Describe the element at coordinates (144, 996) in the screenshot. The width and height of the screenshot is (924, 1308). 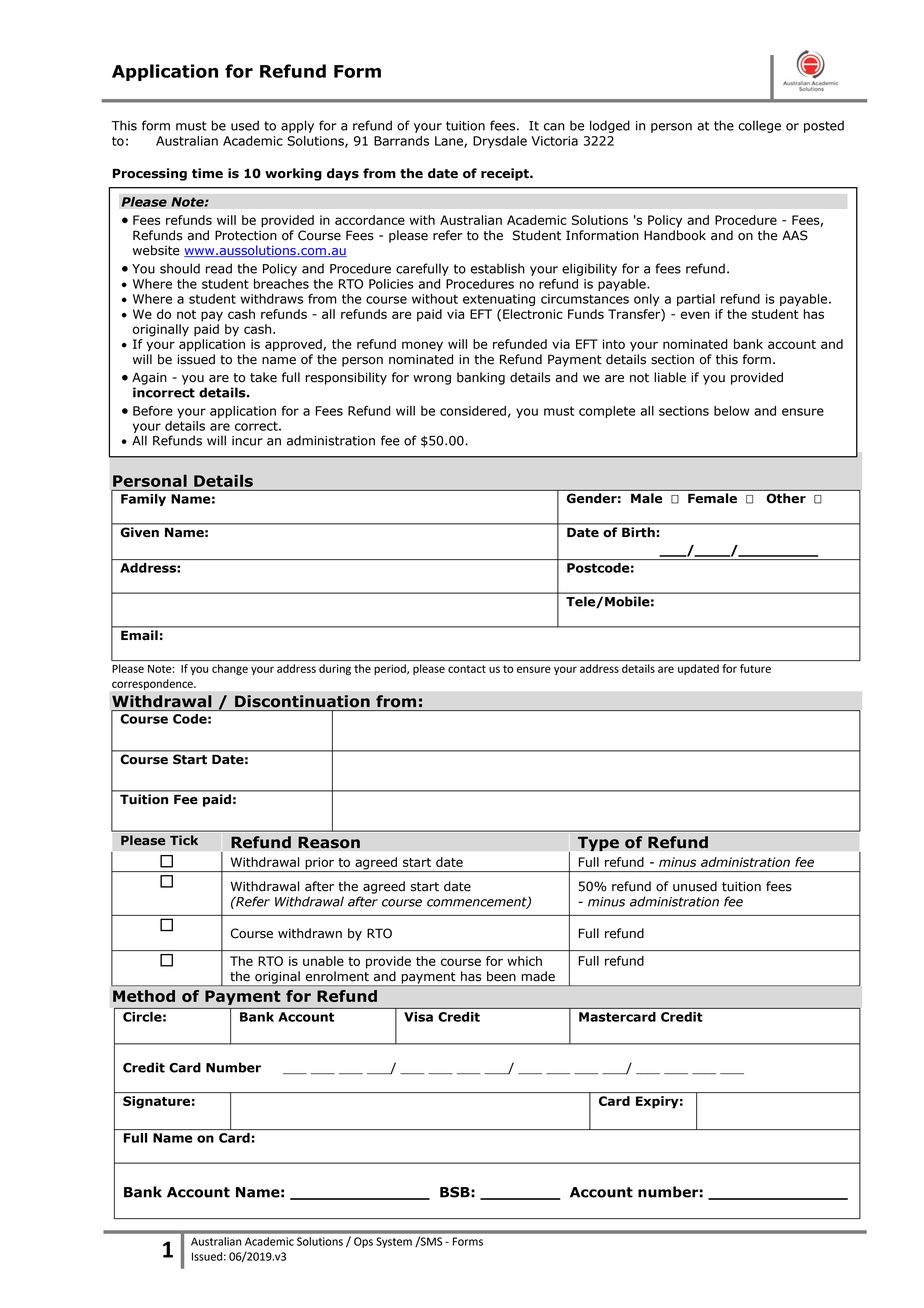
I see `Method` at that location.
